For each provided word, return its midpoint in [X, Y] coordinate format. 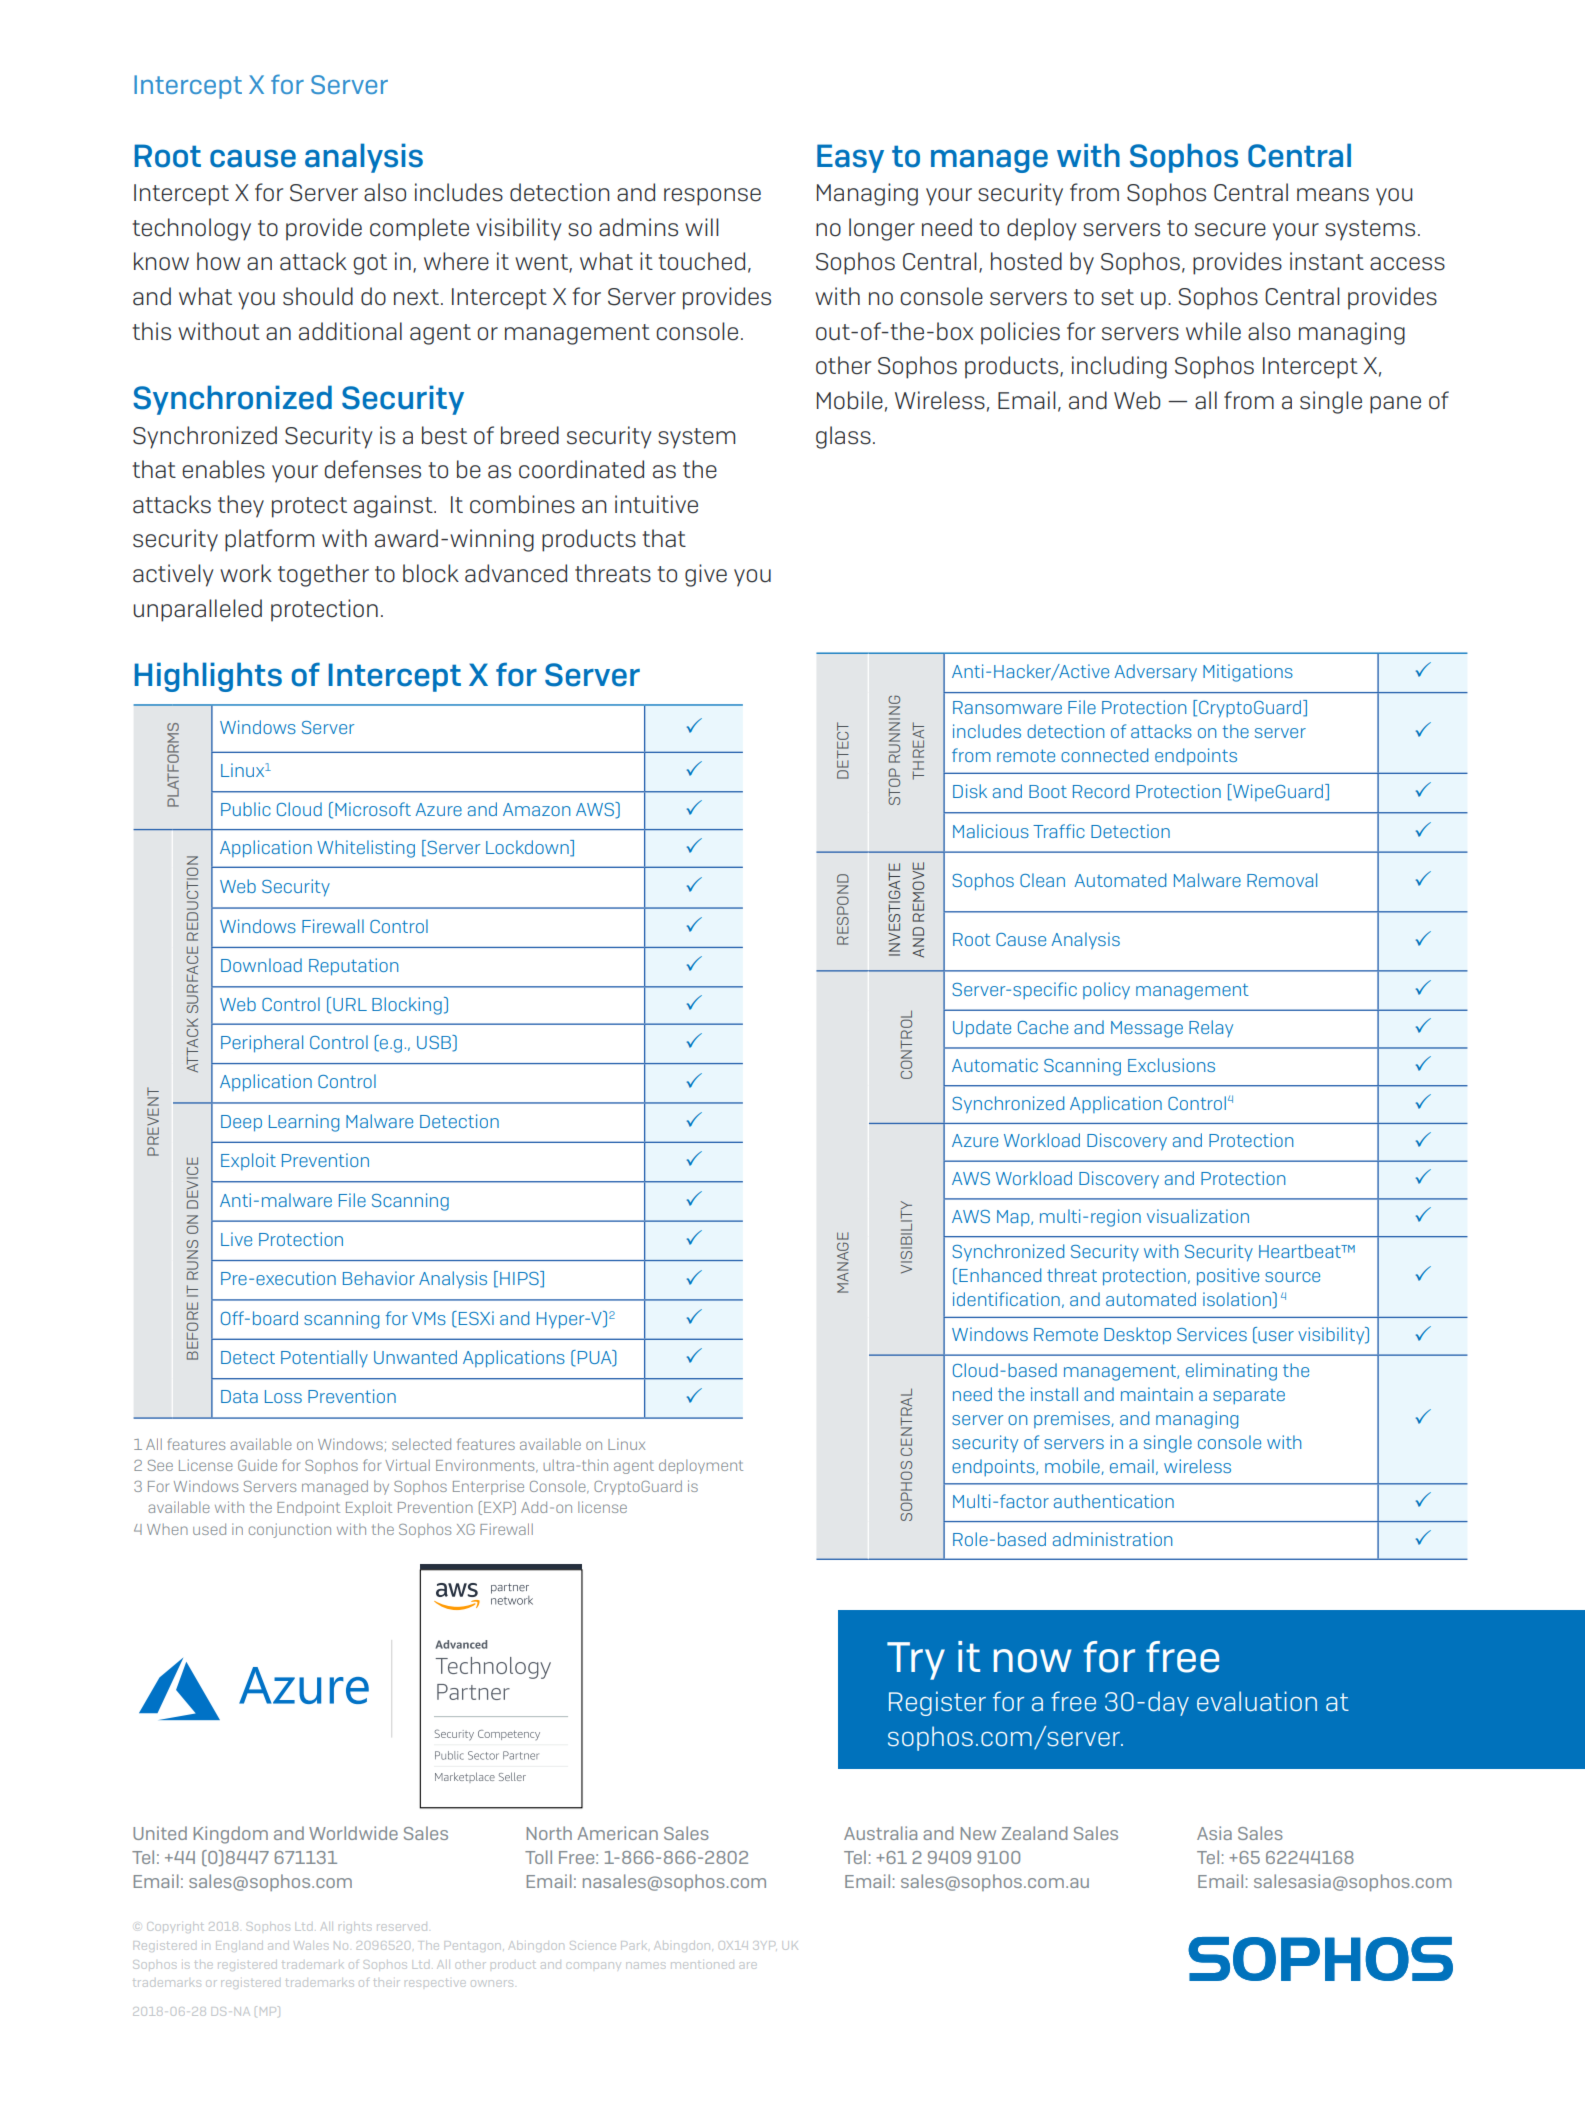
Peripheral [262, 1044]
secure [1230, 230]
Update [982, 1029]
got [370, 264]
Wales [312, 1946]
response [712, 197]
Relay [1211, 1028]
